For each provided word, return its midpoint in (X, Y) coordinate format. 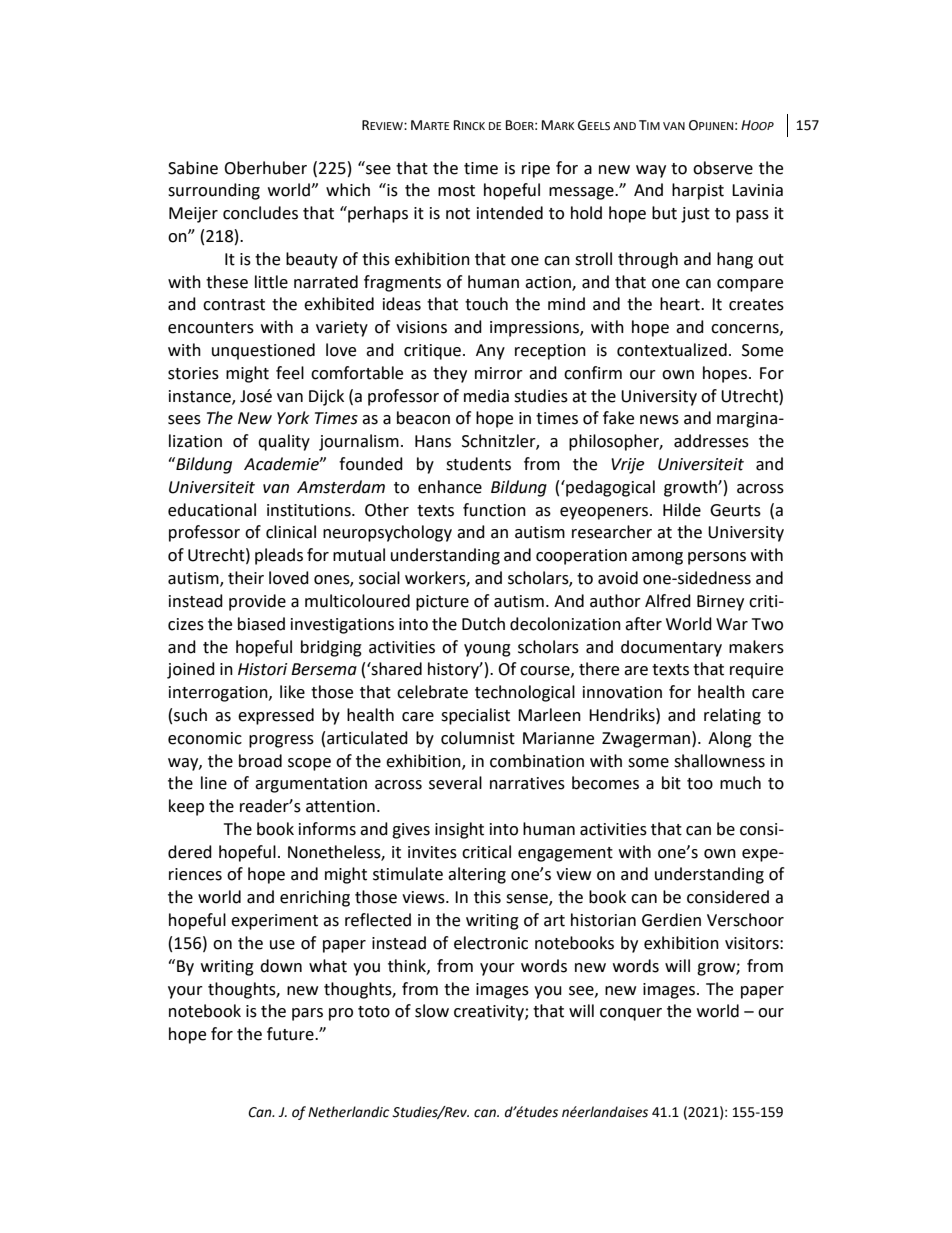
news (659, 420)
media (486, 396)
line (214, 783)
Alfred (668, 601)
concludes (260, 213)
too (700, 784)
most (456, 191)
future (291, 1034)
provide (257, 602)
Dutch (483, 624)
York (293, 418)
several (455, 783)
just (695, 215)
